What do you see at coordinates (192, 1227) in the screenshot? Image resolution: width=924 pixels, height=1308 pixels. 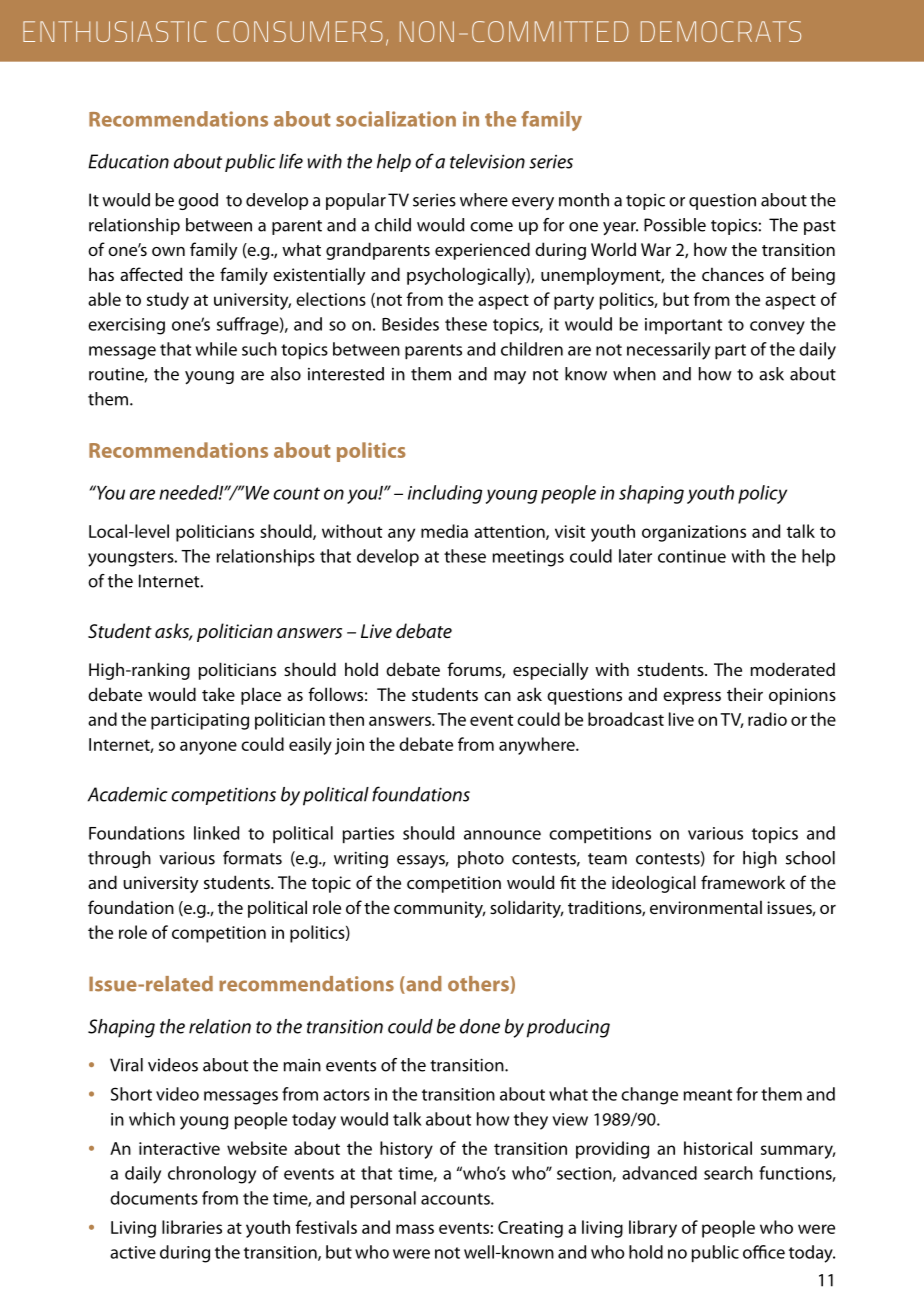 I see `libraries` at bounding box center [192, 1227].
